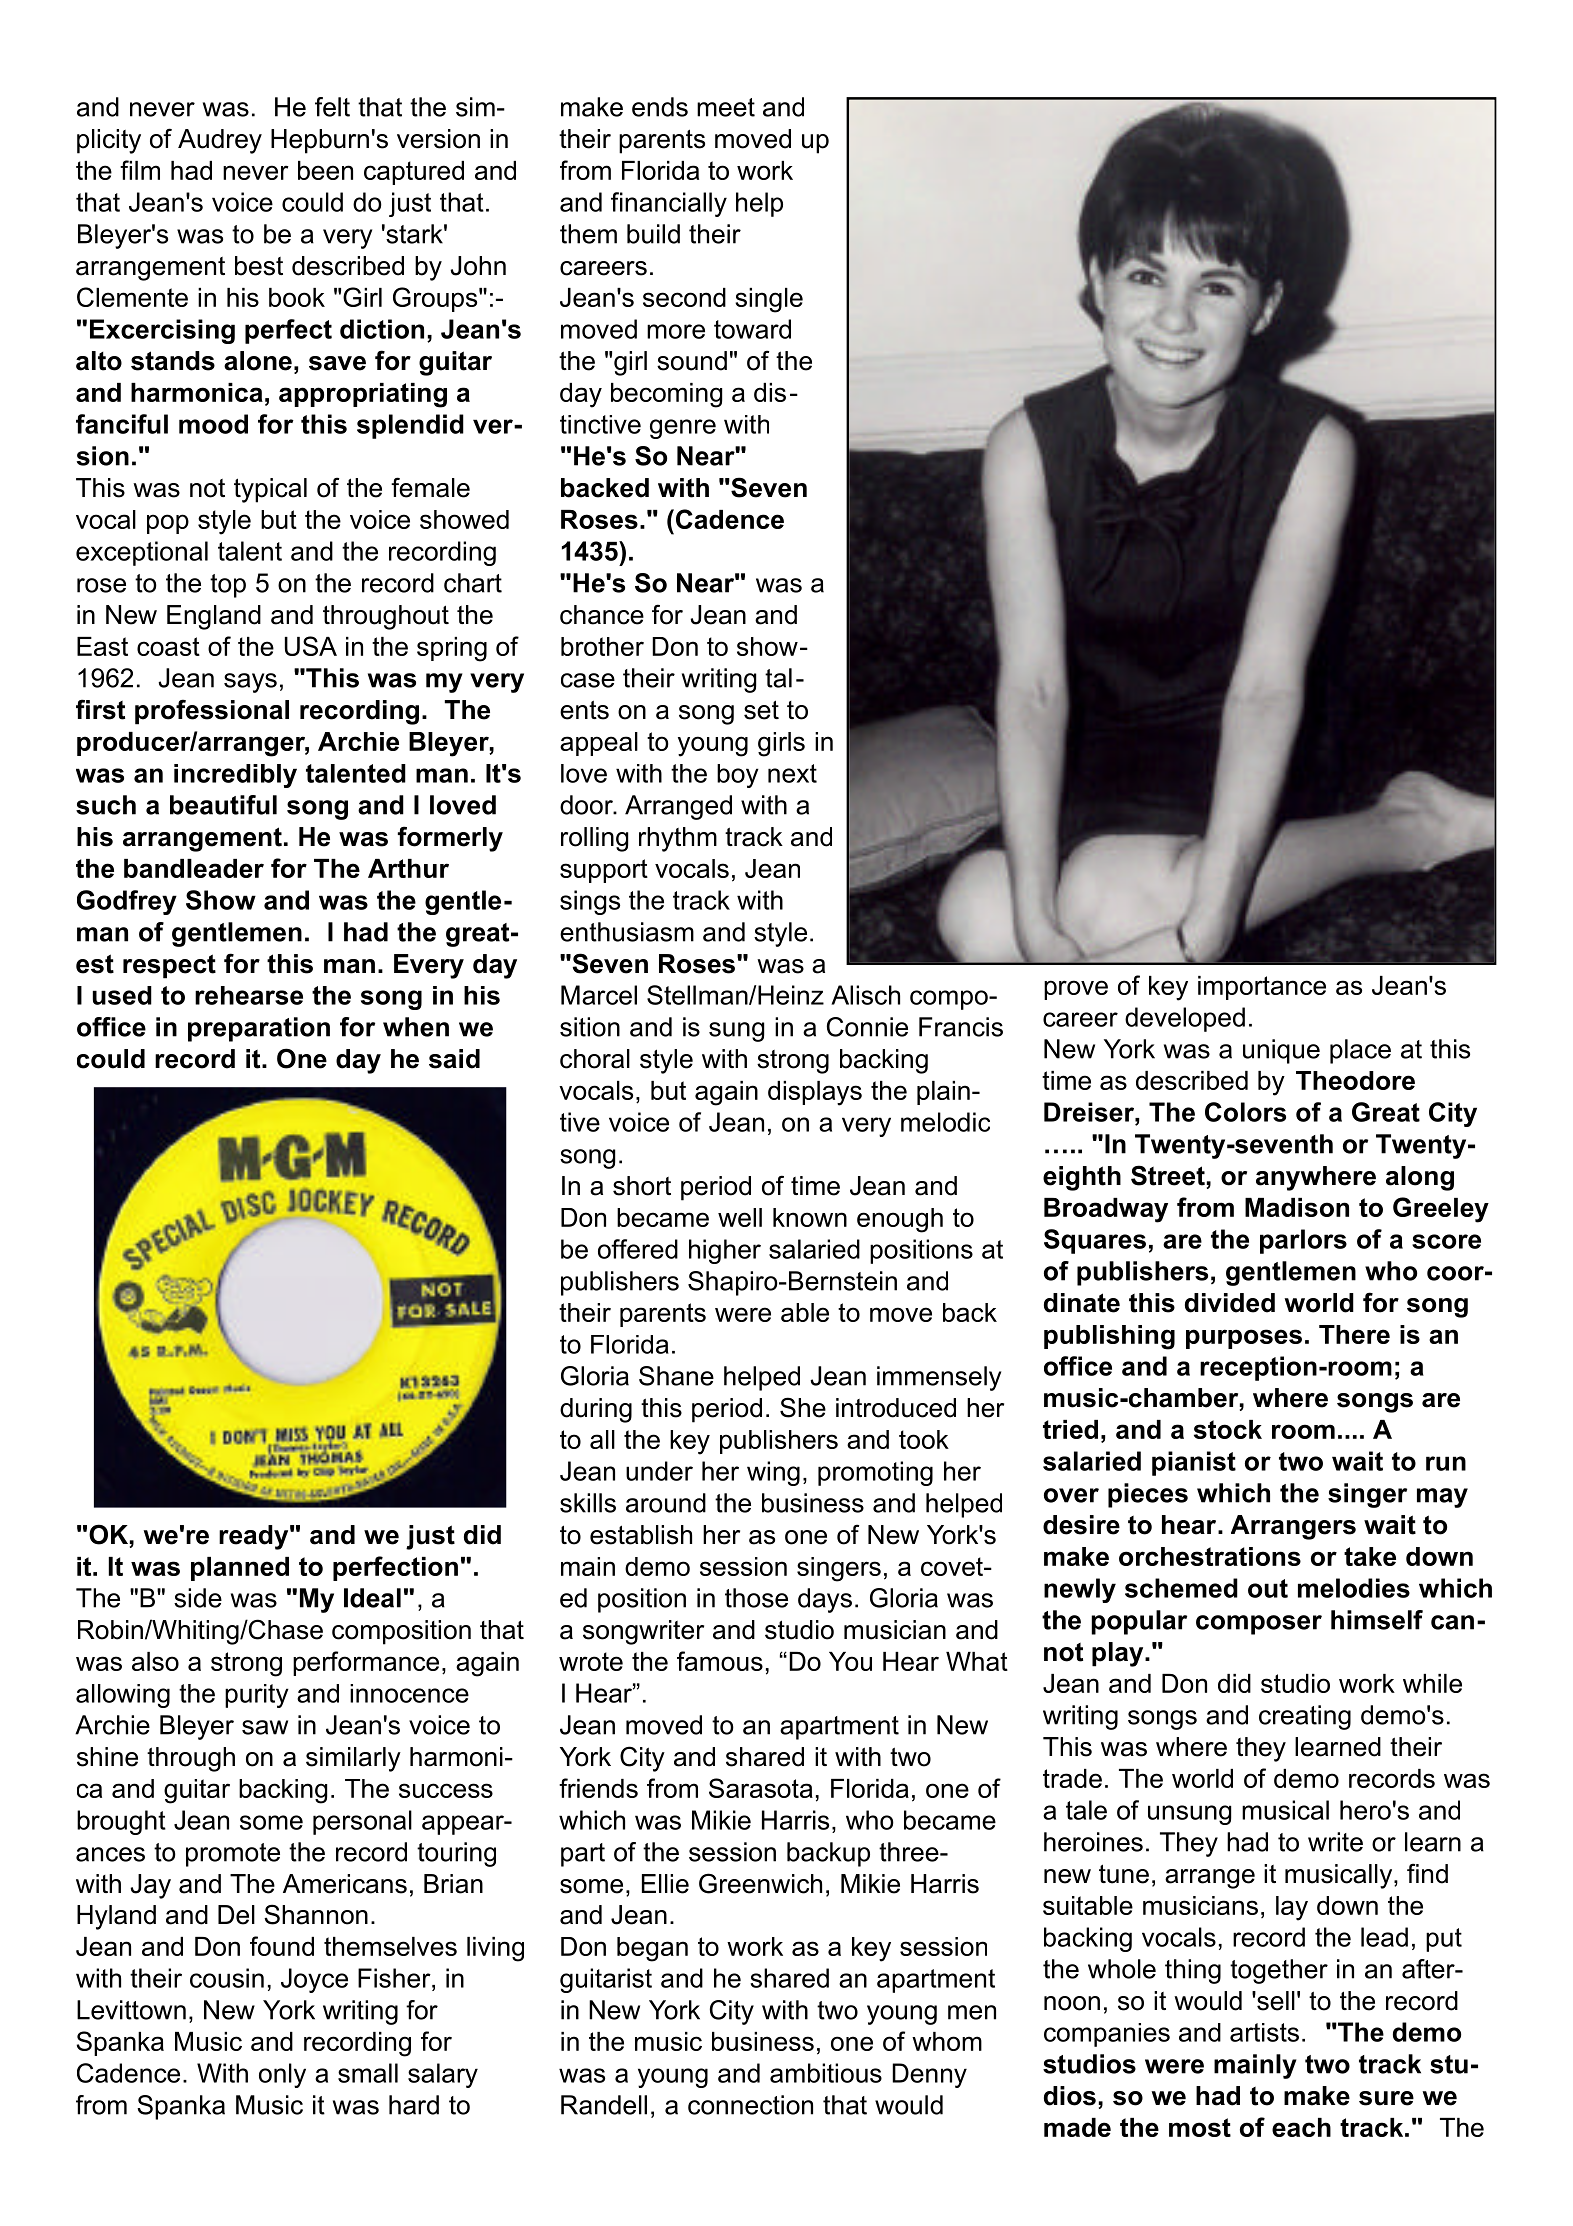  Describe the element at coordinates (726, 107) in the screenshot. I see `meet` at that location.
